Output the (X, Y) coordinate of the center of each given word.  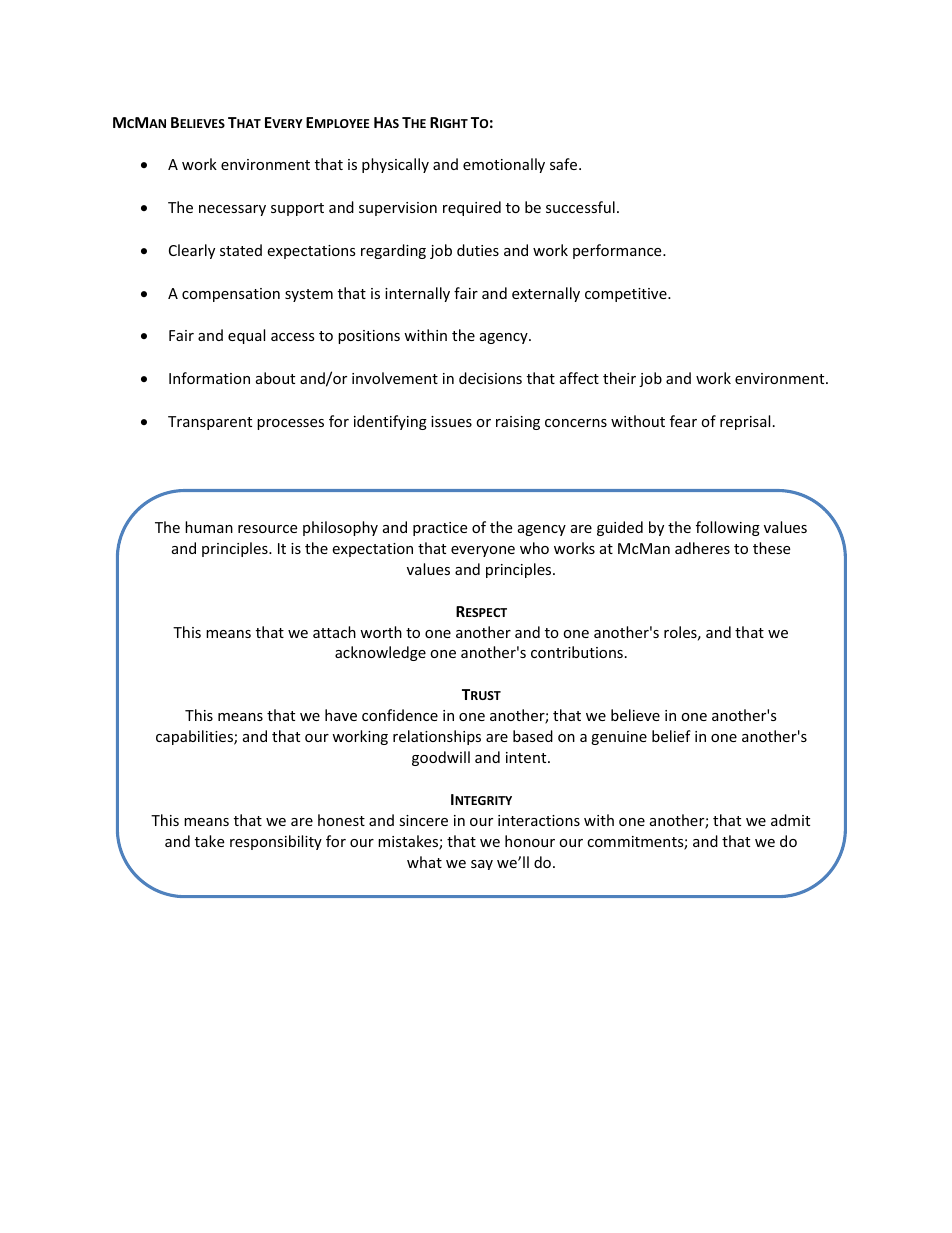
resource (267, 529)
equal (246, 336)
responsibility (276, 842)
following (728, 528)
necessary (232, 210)
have (341, 715)
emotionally (504, 165)
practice (440, 529)
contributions (577, 652)
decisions (490, 378)
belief (671, 736)
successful (580, 207)
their (619, 378)
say (482, 865)
